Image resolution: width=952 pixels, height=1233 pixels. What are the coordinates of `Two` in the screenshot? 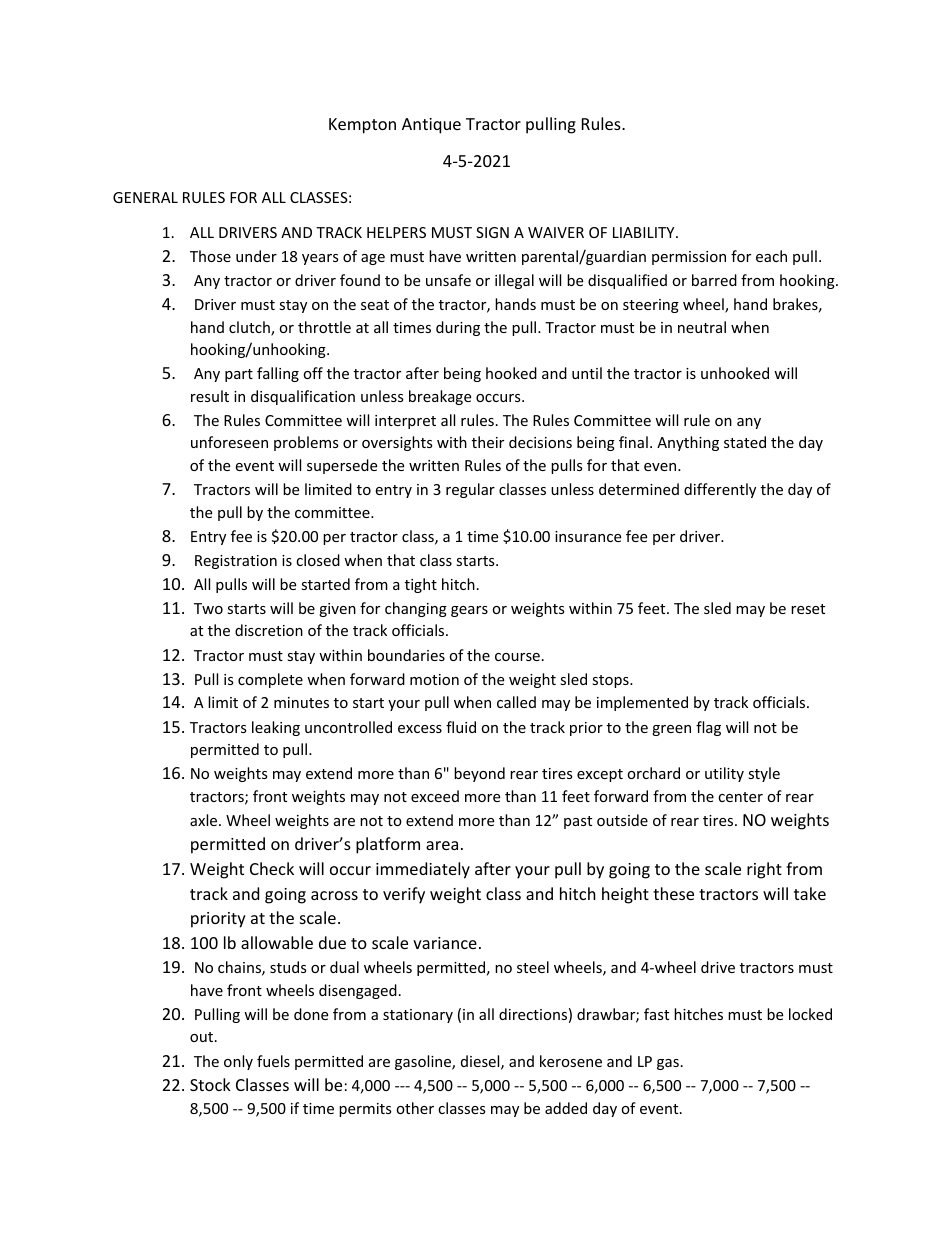 It's located at (208, 608).
